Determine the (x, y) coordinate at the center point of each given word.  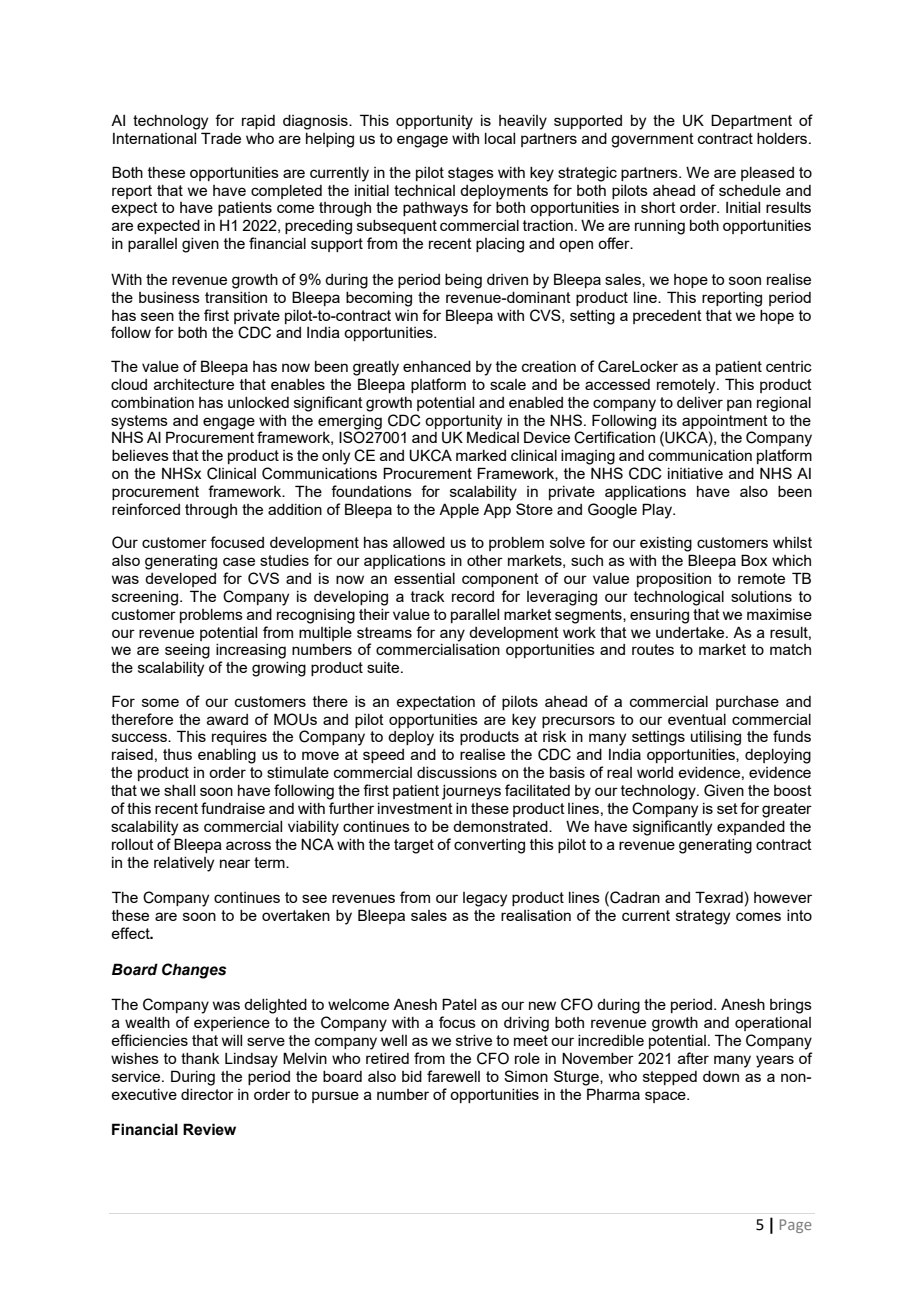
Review (209, 1129)
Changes (194, 971)
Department (751, 121)
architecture (194, 384)
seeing (187, 651)
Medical (493, 437)
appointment (725, 422)
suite (384, 667)
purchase (747, 703)
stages (471, 174)
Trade (221, 138)
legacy (485, 899)
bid (412, 1076)
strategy (703, 917)
